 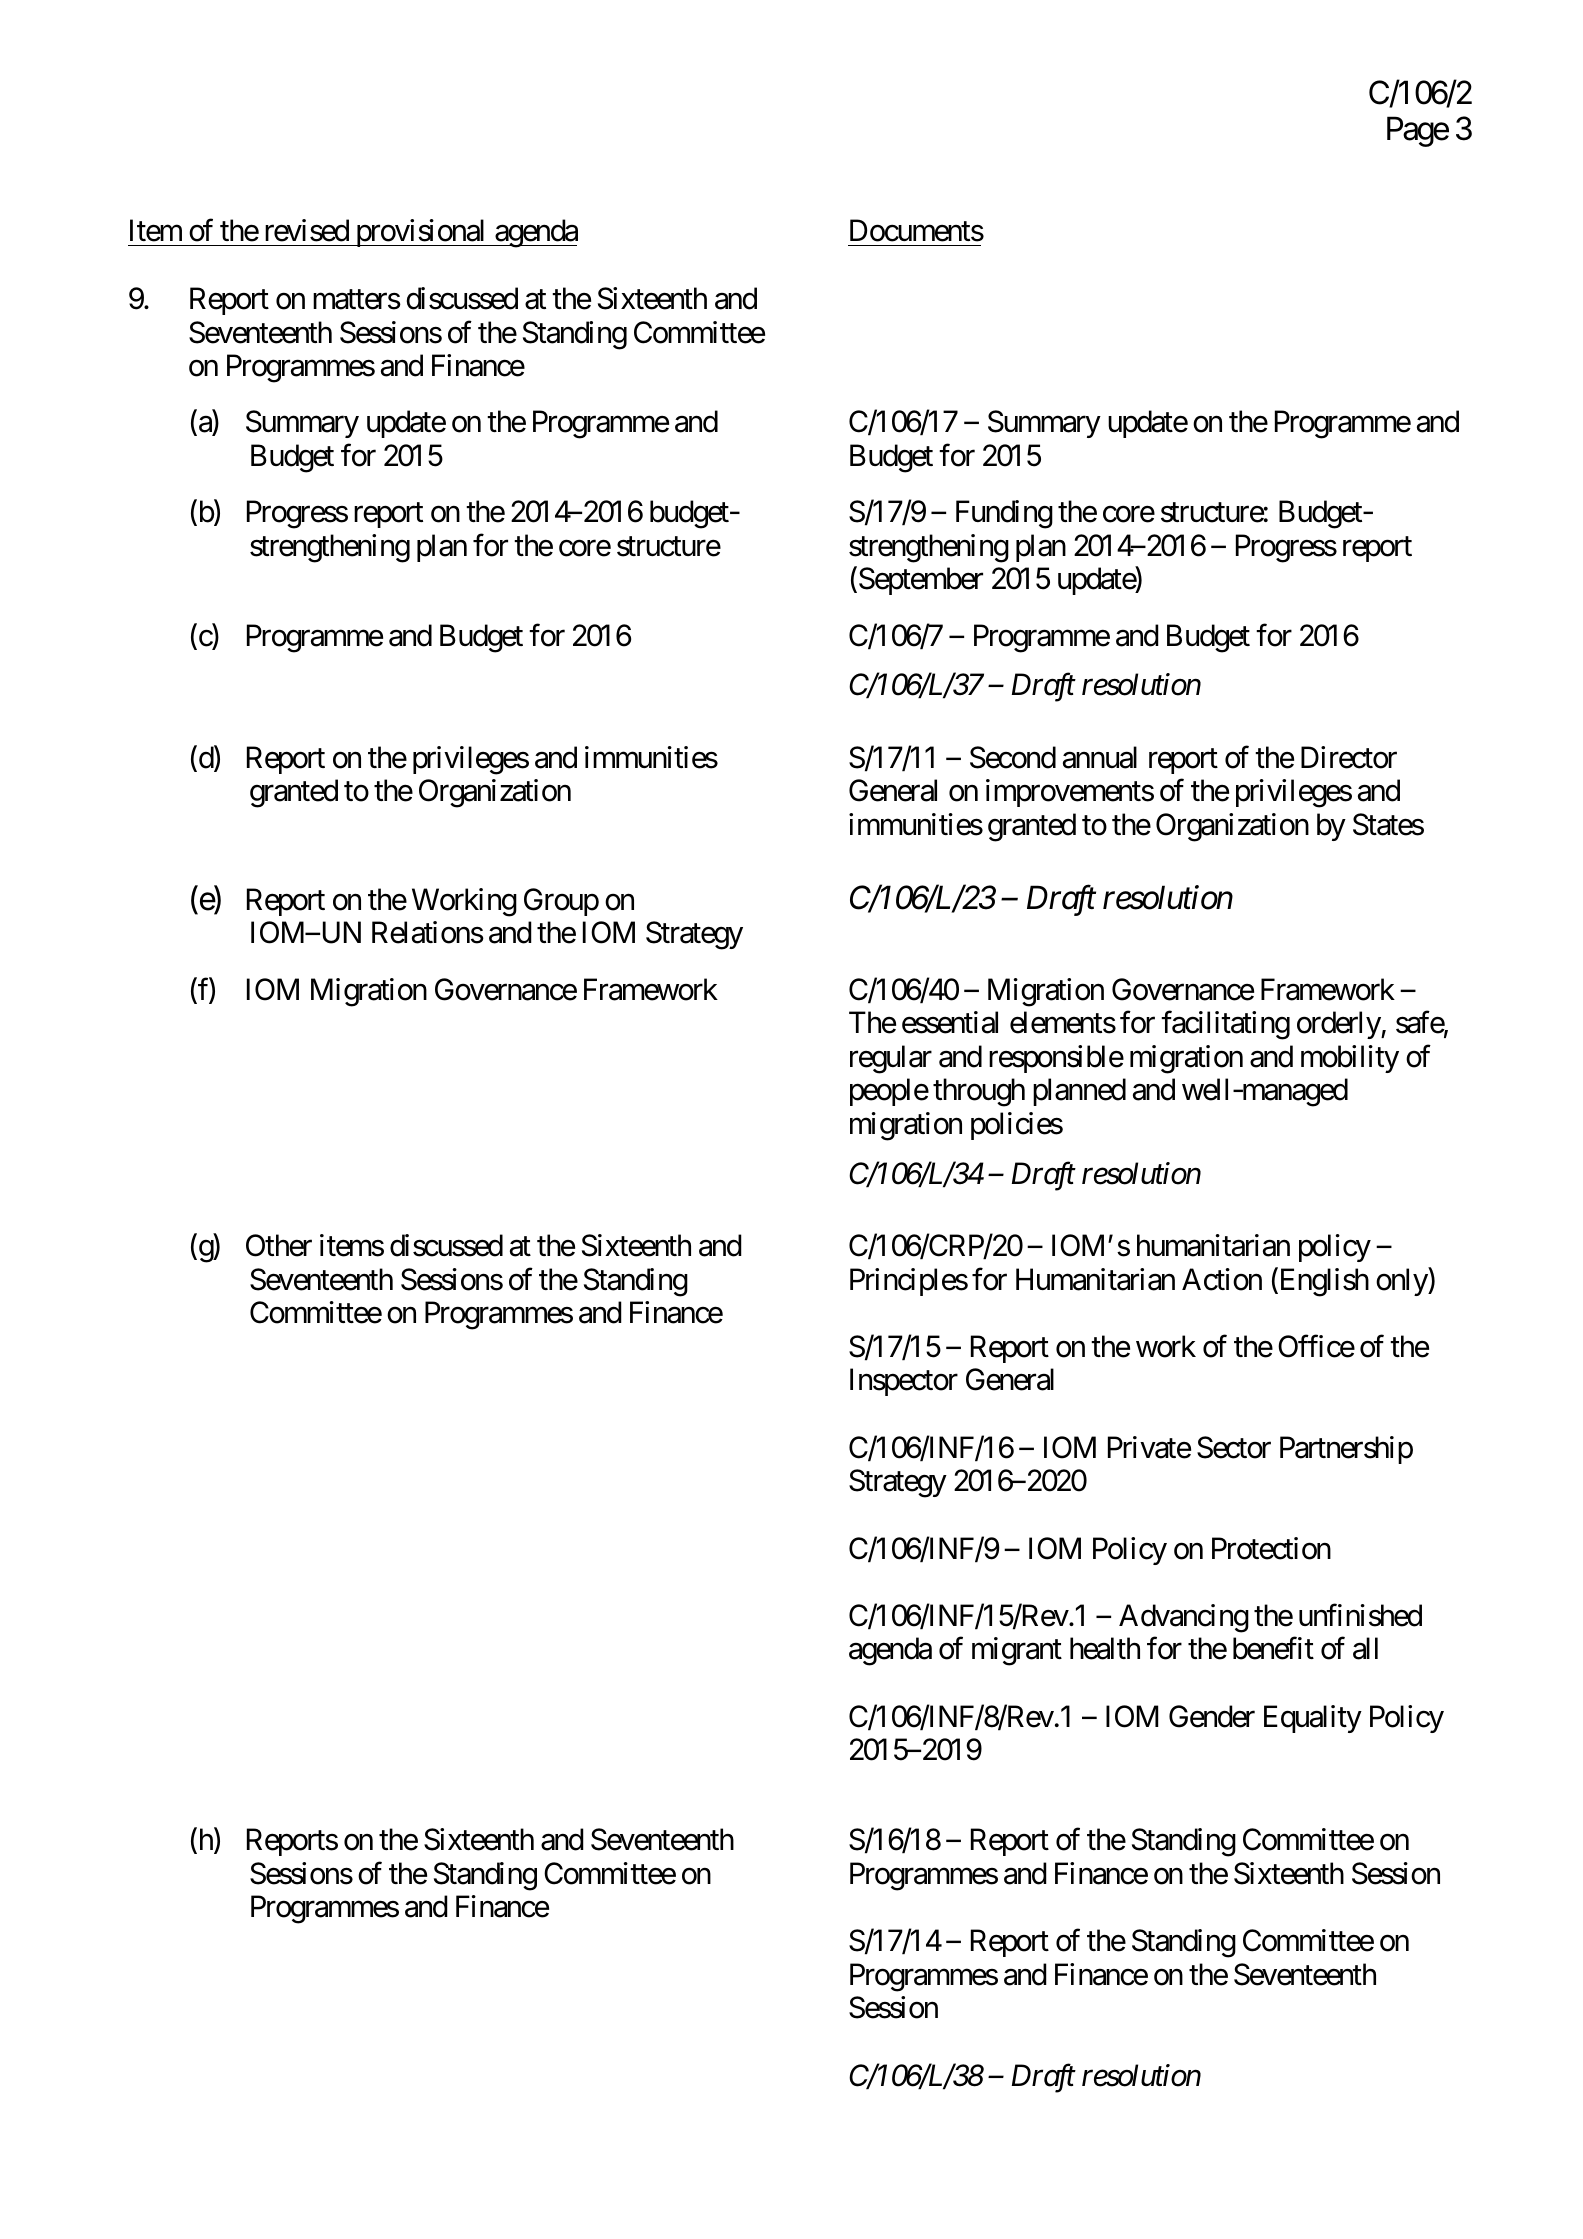 I want to click on Inspector, so click(x=904, y=1382).
